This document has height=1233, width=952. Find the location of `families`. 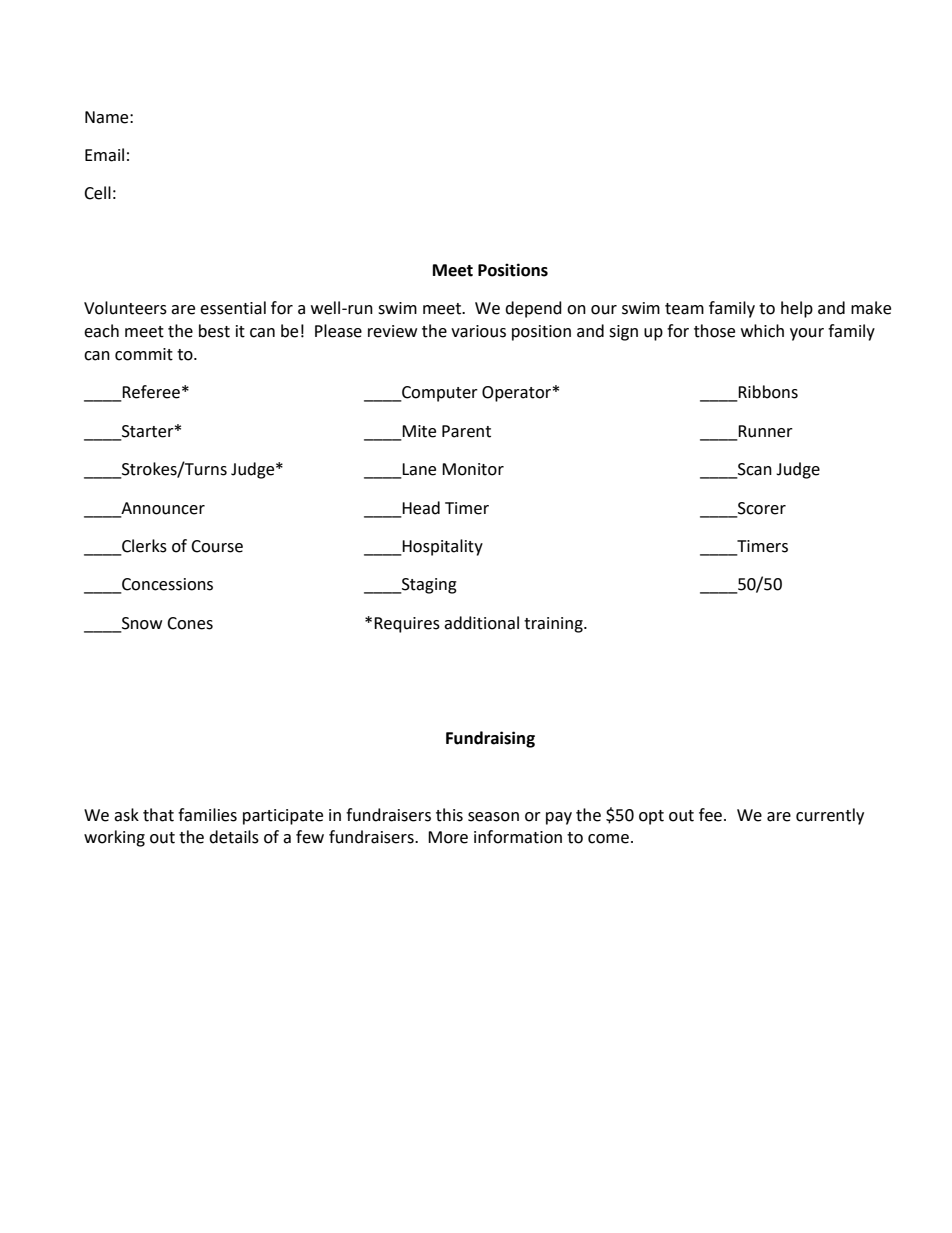

families is located at coordinates (207, 815).
